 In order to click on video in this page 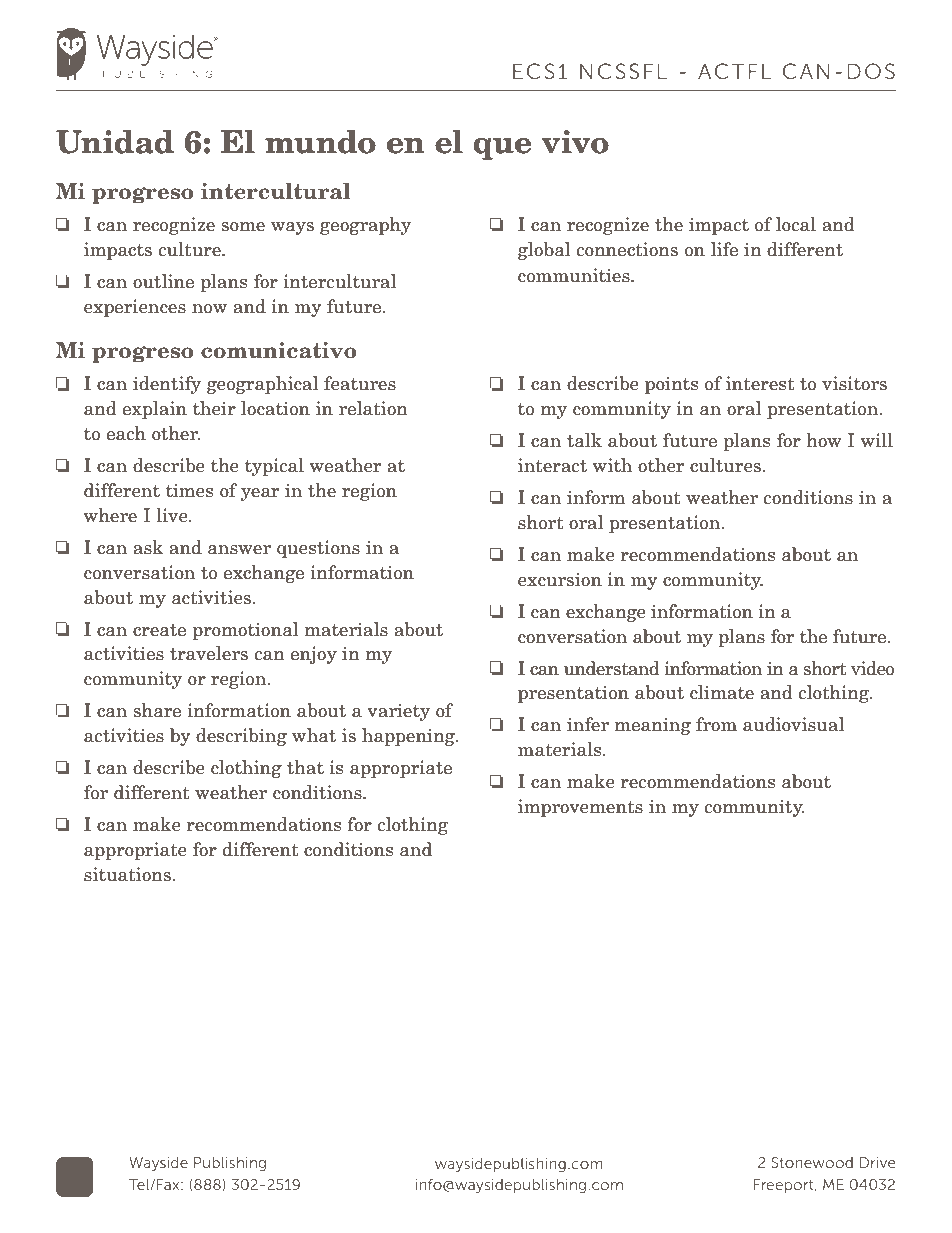, I will do `click(872, 668)`.
